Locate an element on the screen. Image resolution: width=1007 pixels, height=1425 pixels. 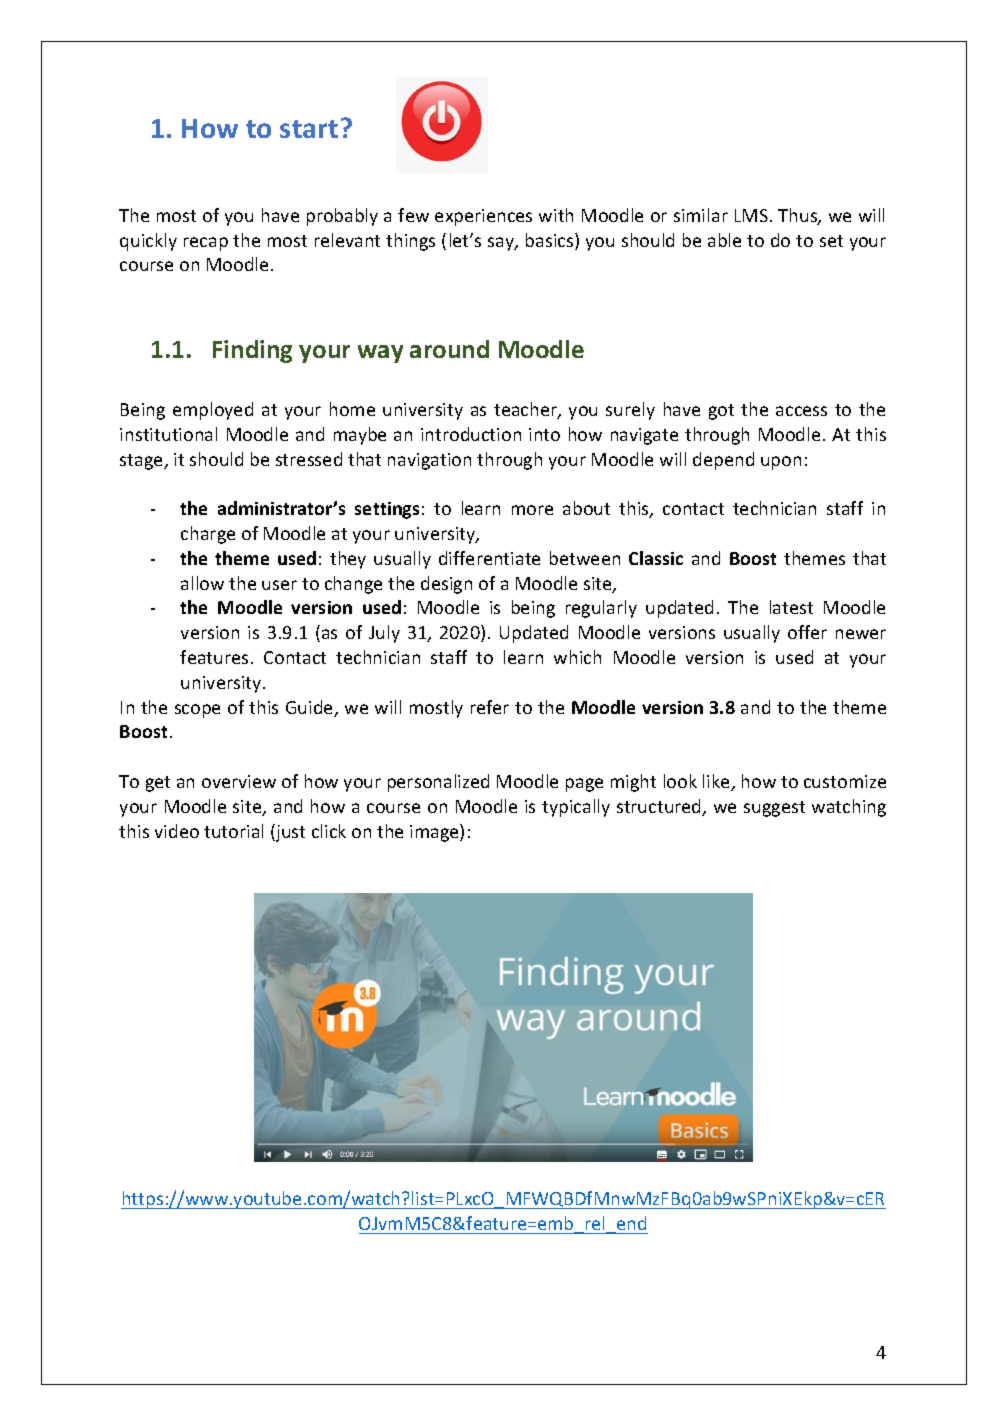
tutorial is located at coordinates (233, 831).
